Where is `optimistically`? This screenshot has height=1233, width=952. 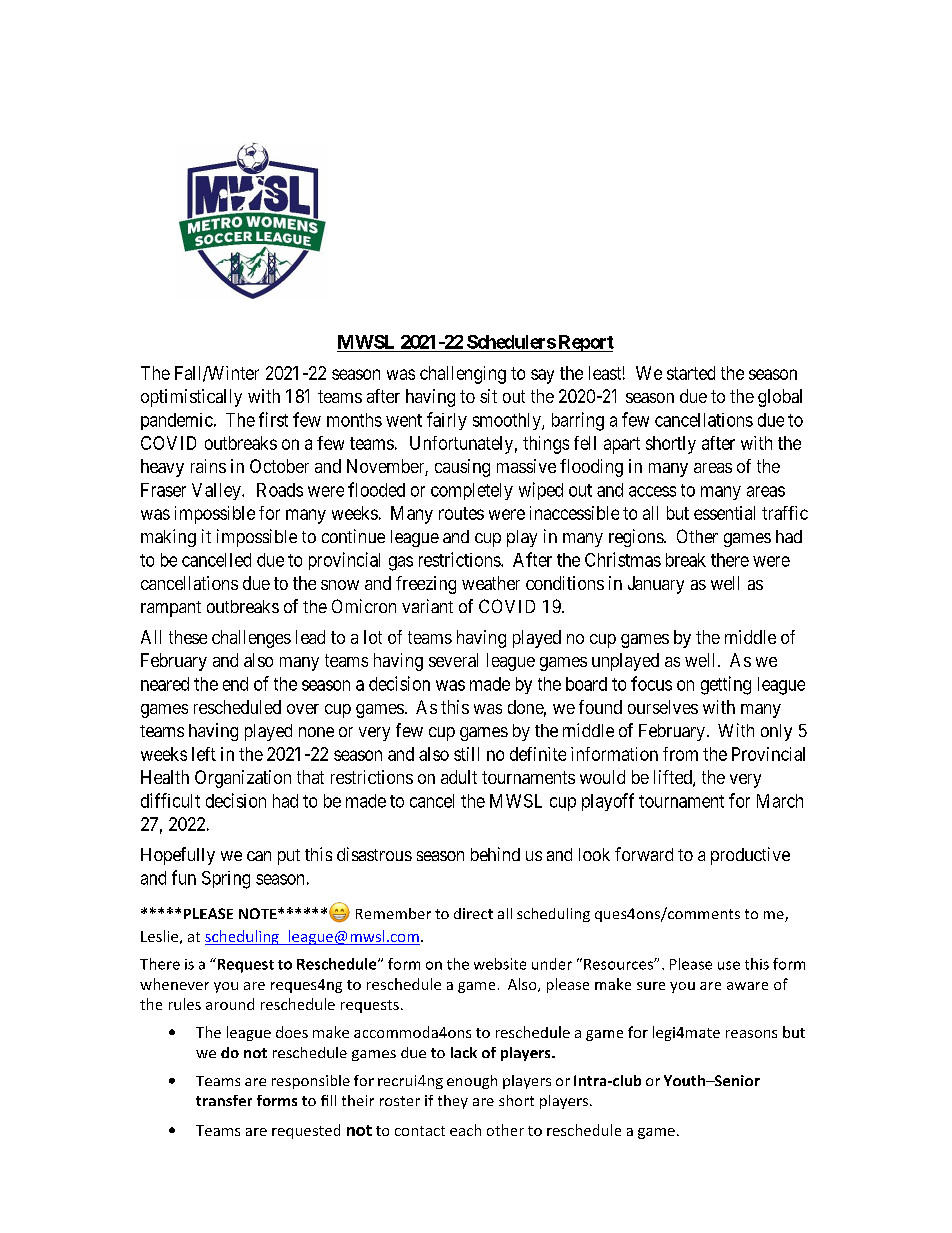 optimistically is located at coordinates (191, 398).
